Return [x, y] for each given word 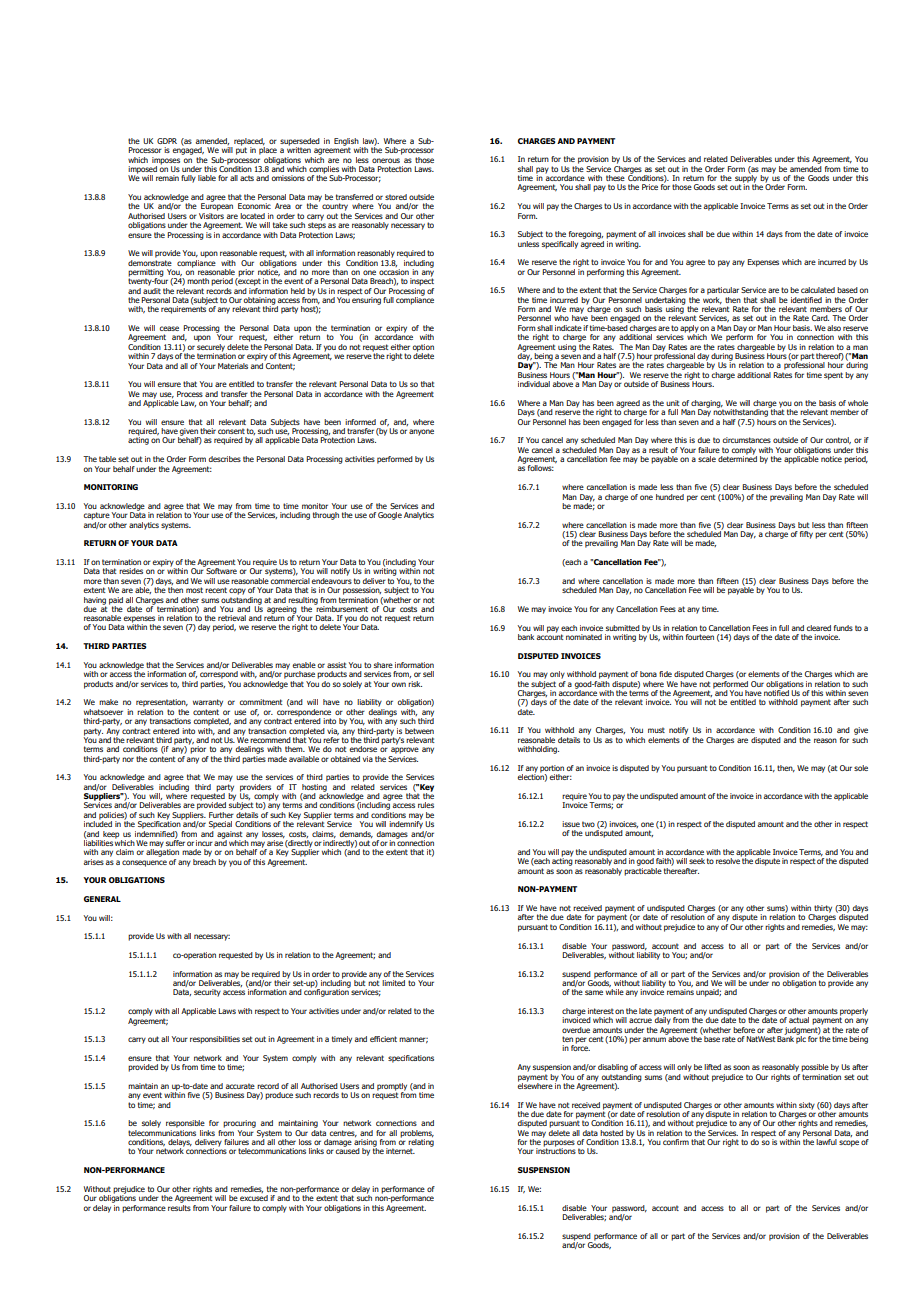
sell [428, 674]
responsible [185, 1124]
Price [650, 187]
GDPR [167, 141]
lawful [826, 1142]
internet [400, 1151]
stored [396, 197]
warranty [208, 703]
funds [843, 628]
